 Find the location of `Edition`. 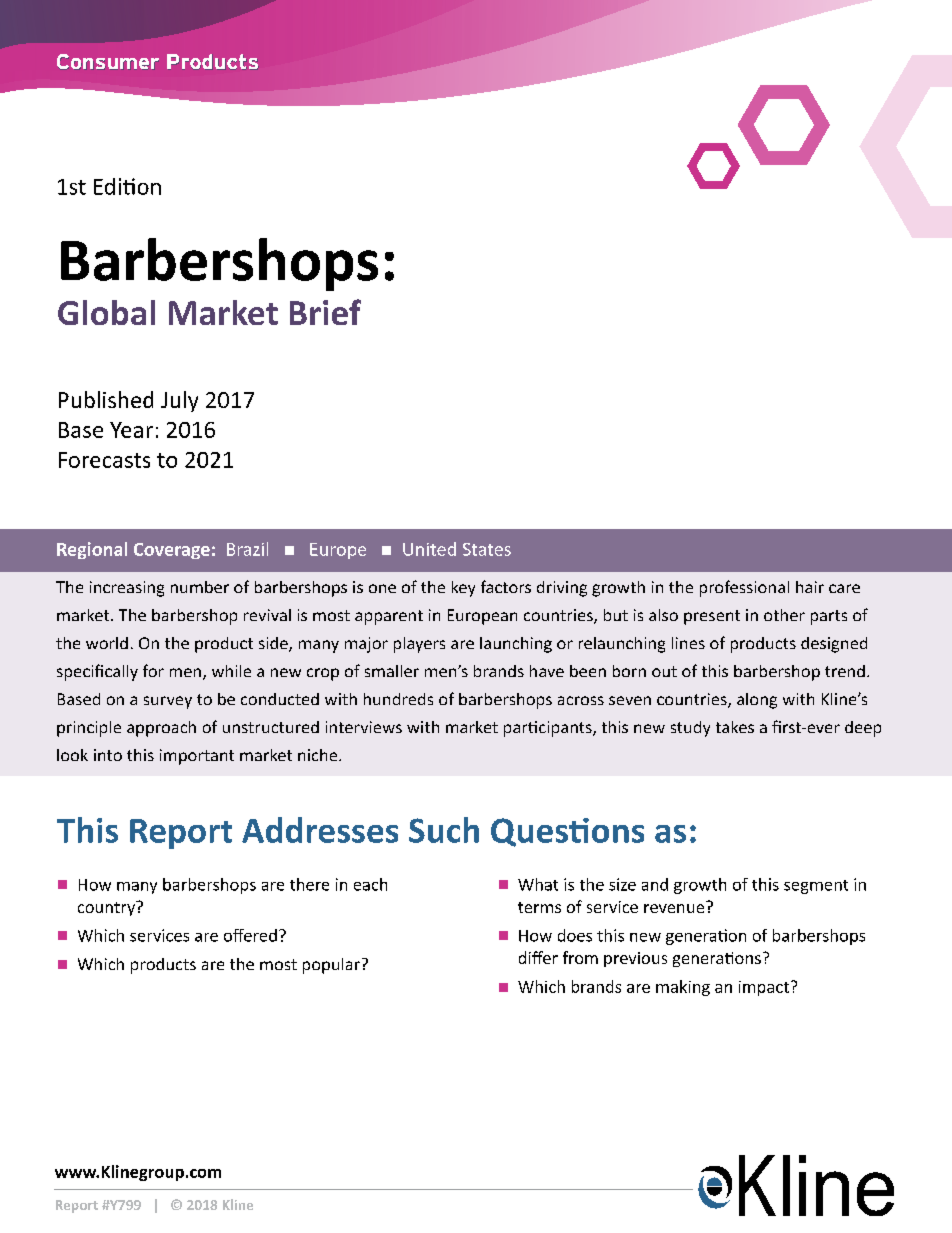

Edition is located at coordinates (127, 186).
